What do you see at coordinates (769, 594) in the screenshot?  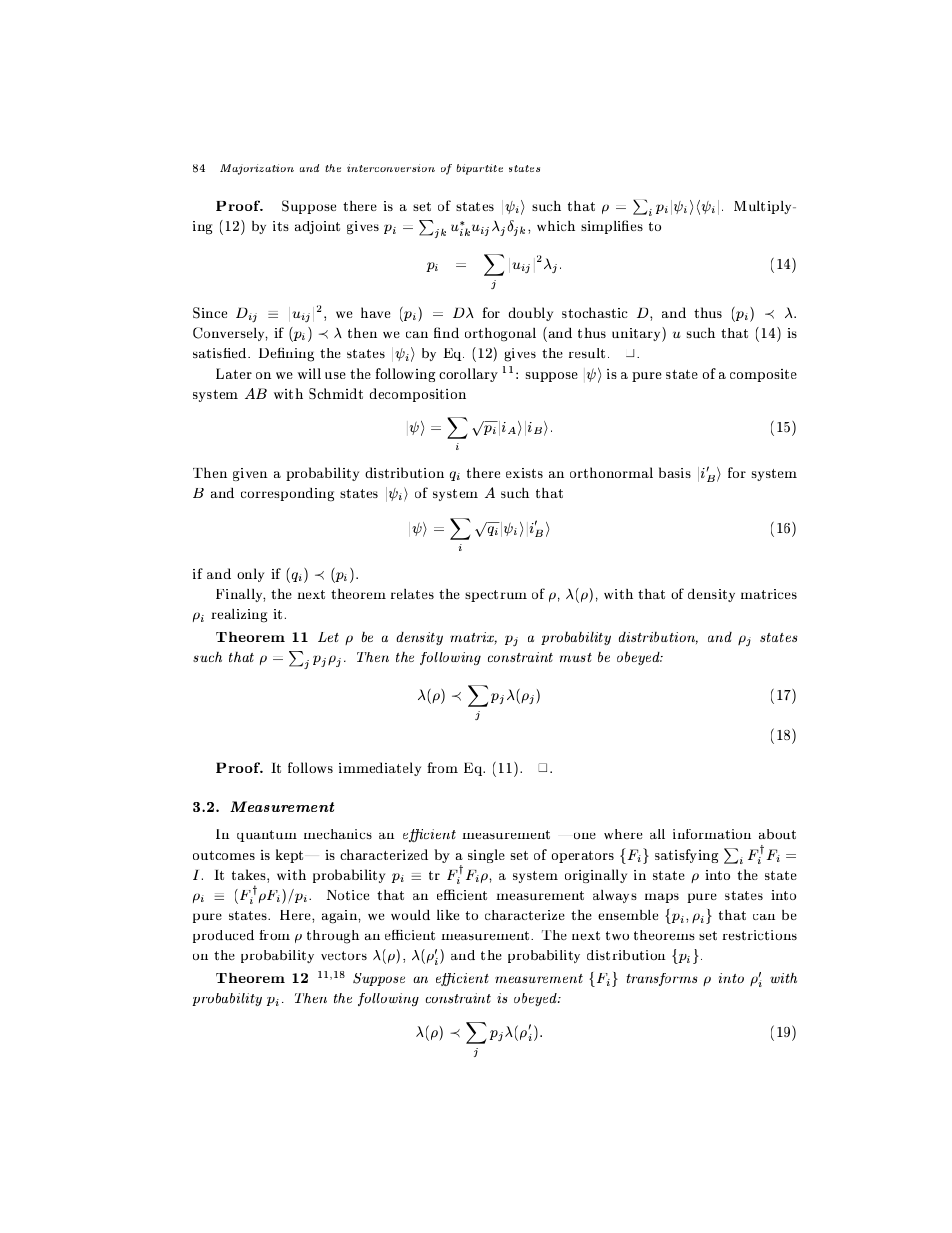 I see `matrices` at bounding box center [769, 594].
